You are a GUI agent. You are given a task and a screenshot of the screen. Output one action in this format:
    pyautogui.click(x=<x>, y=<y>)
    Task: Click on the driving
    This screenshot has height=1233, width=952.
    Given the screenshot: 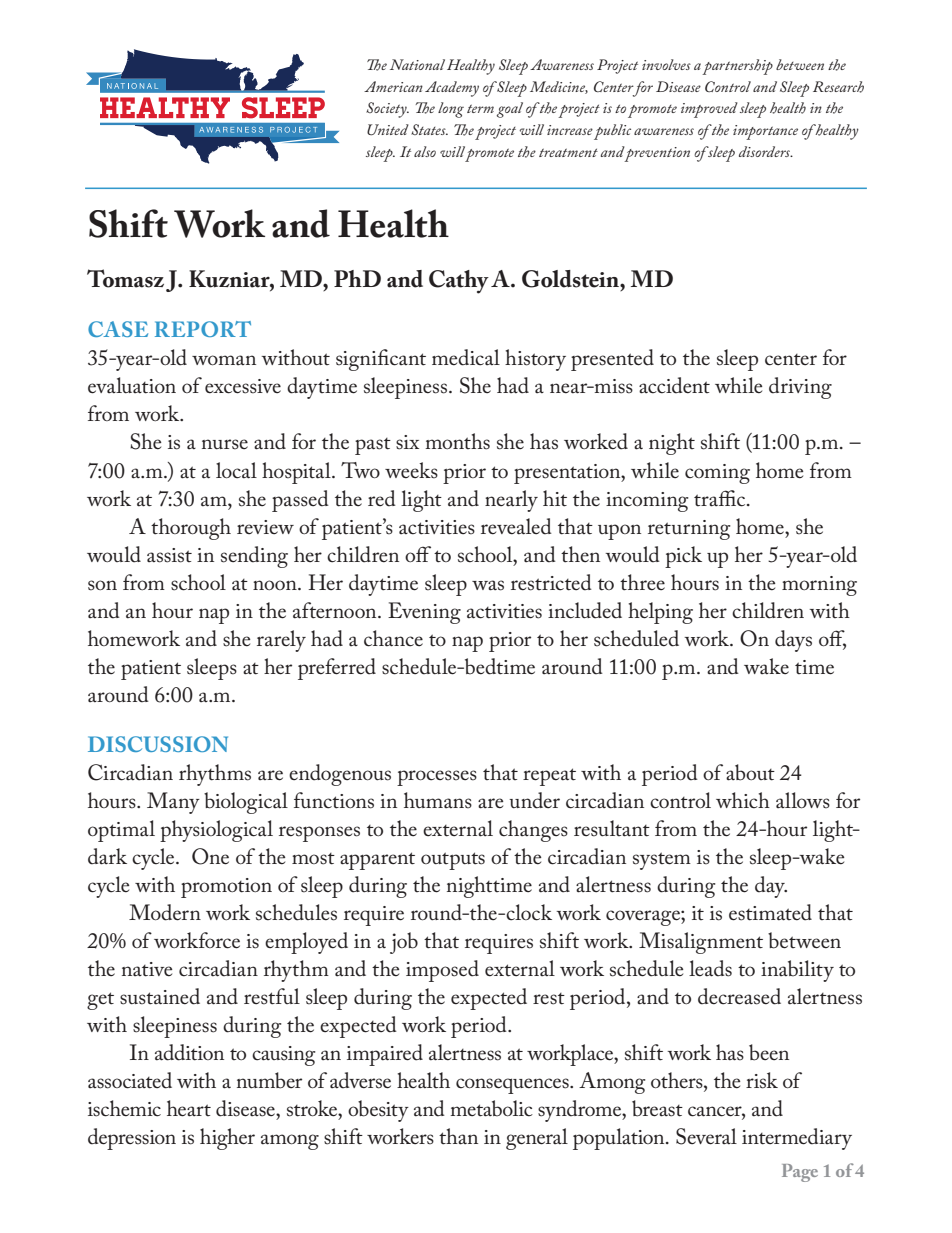 What is the action you would take?
    pyautogui.click(x=800, y=388)
